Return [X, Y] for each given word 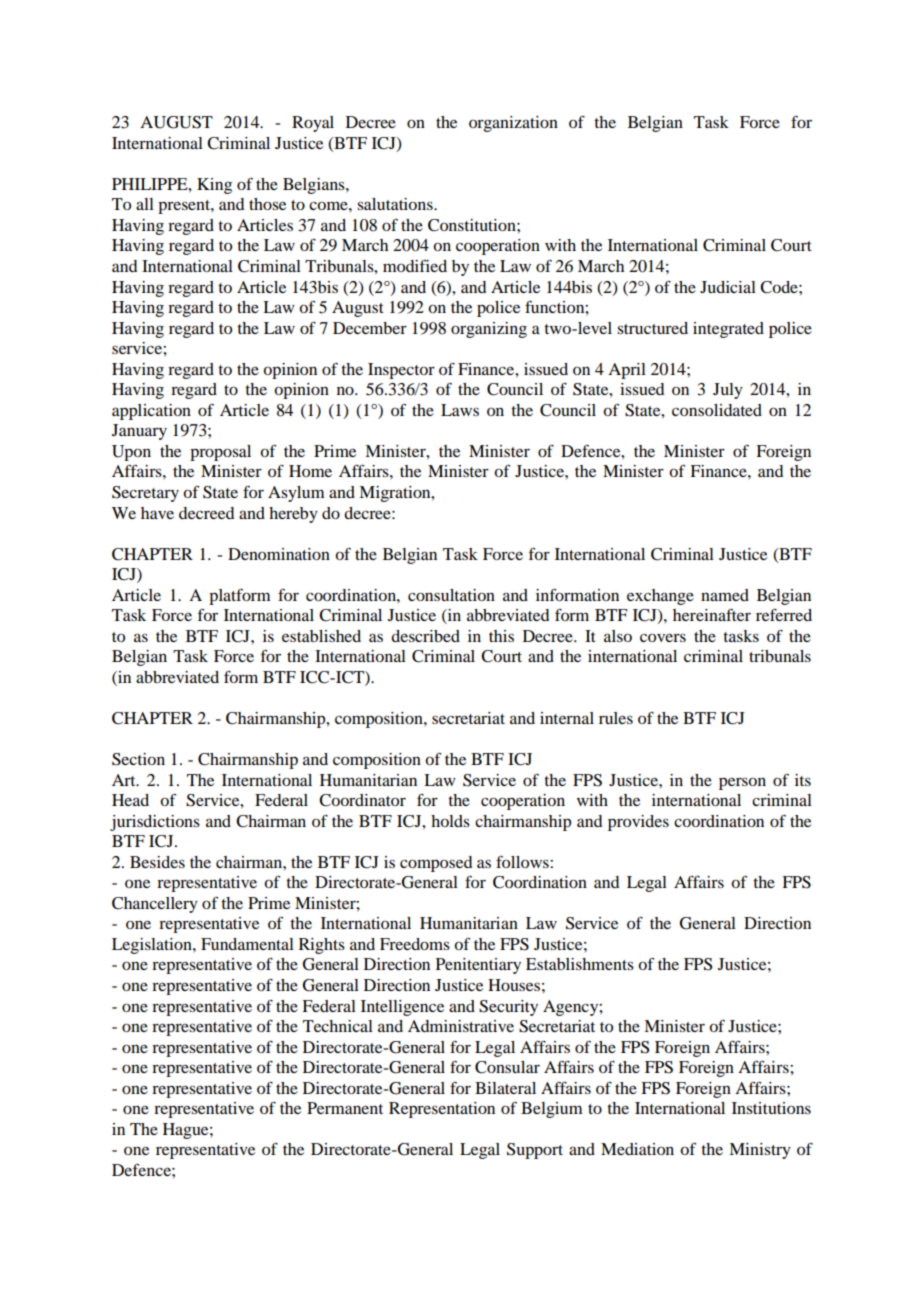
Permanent [345, 1108]
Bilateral [505, 1088]
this [501, 636]
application [151, 412]
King [214, 186]
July [728, 391]
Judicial [728, 287]
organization [513, 124]
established [321, 636]
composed [436, 864]
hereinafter [712, 615]
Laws [460, 410]
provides [638, 823]
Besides [157, 862]
